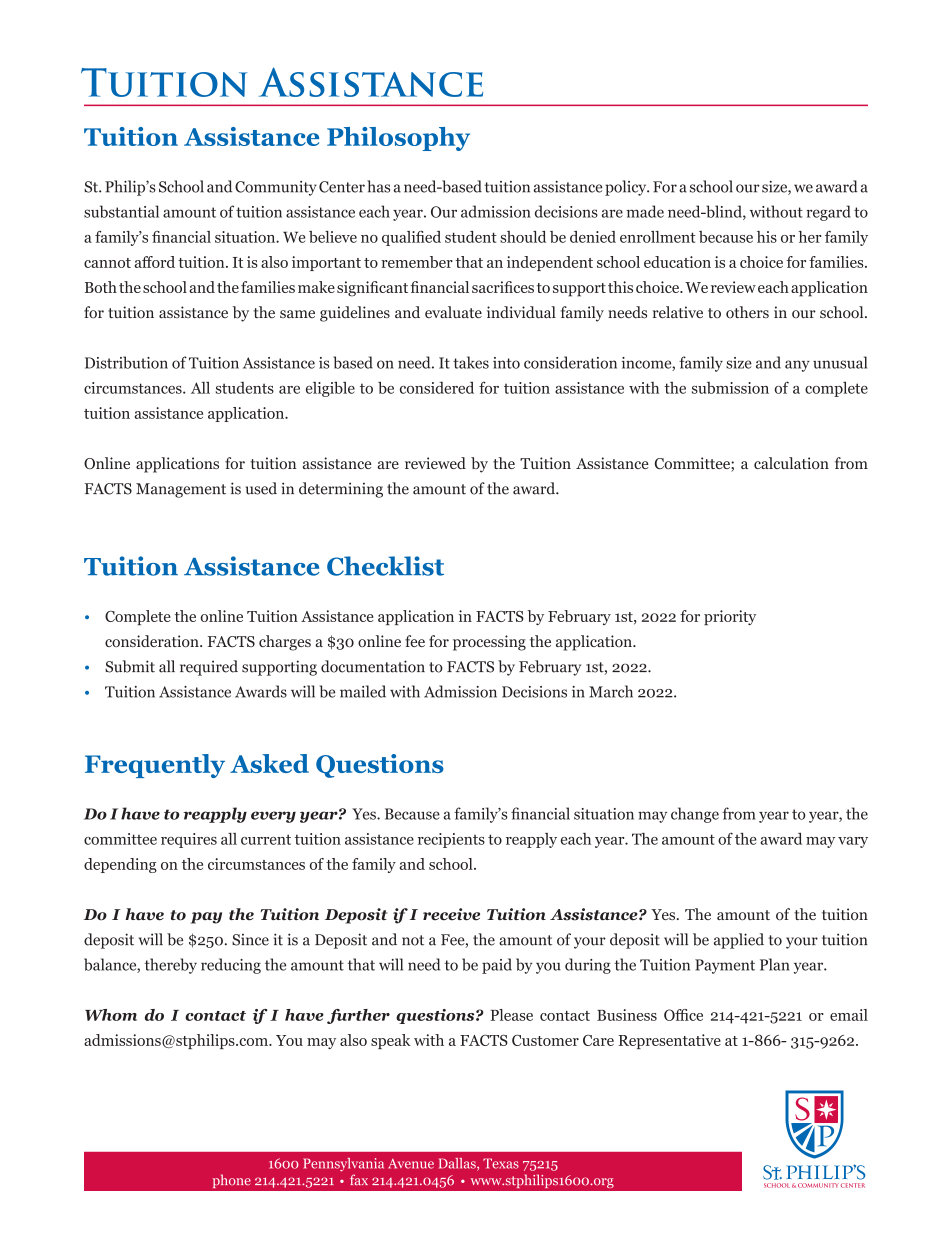  What do you see at coordinates (670, 1041) in the image?
I see `Representative` at bounding box center [670, 1041].
